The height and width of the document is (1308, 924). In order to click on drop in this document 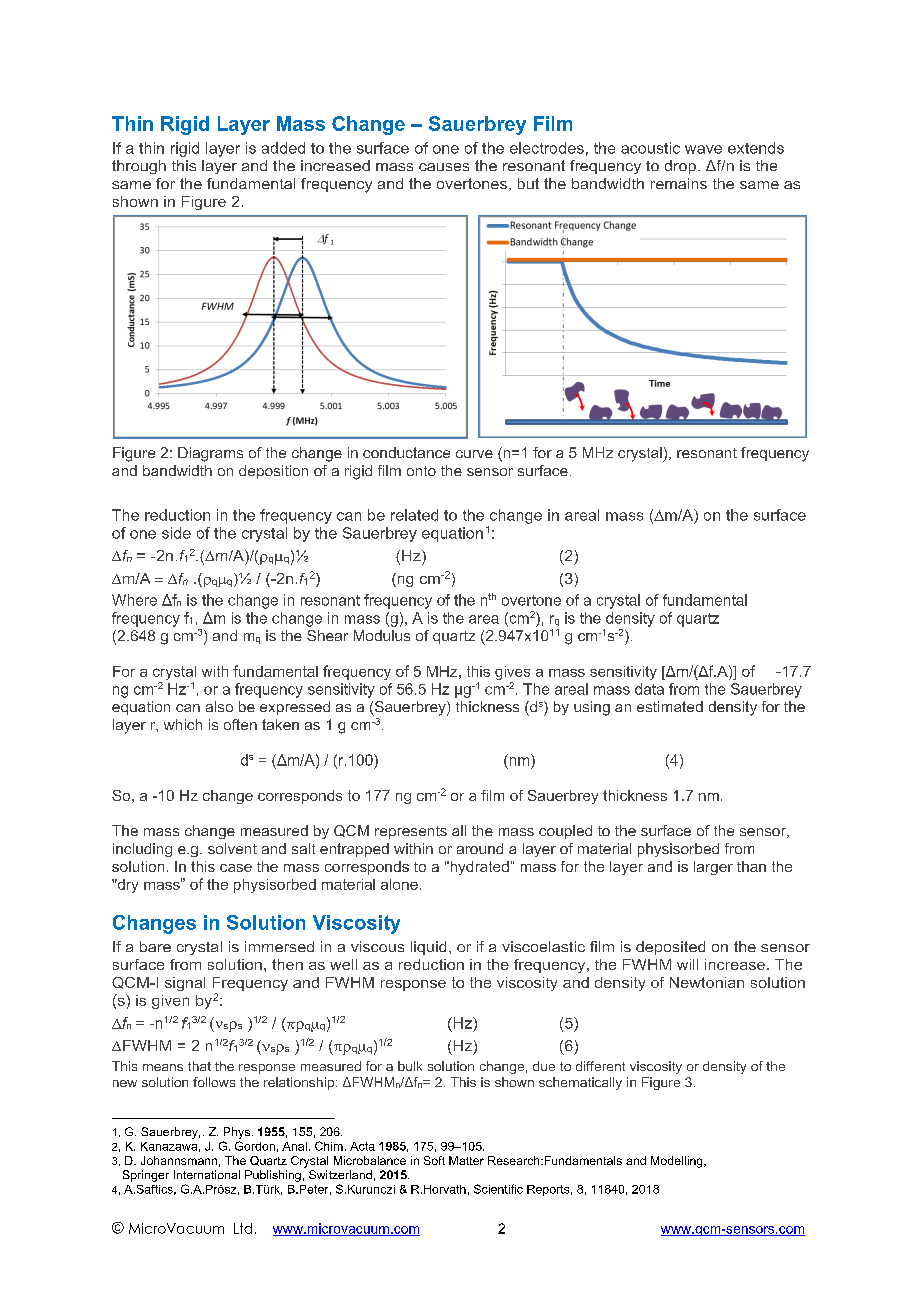, I will do `click(680, 167)`.
